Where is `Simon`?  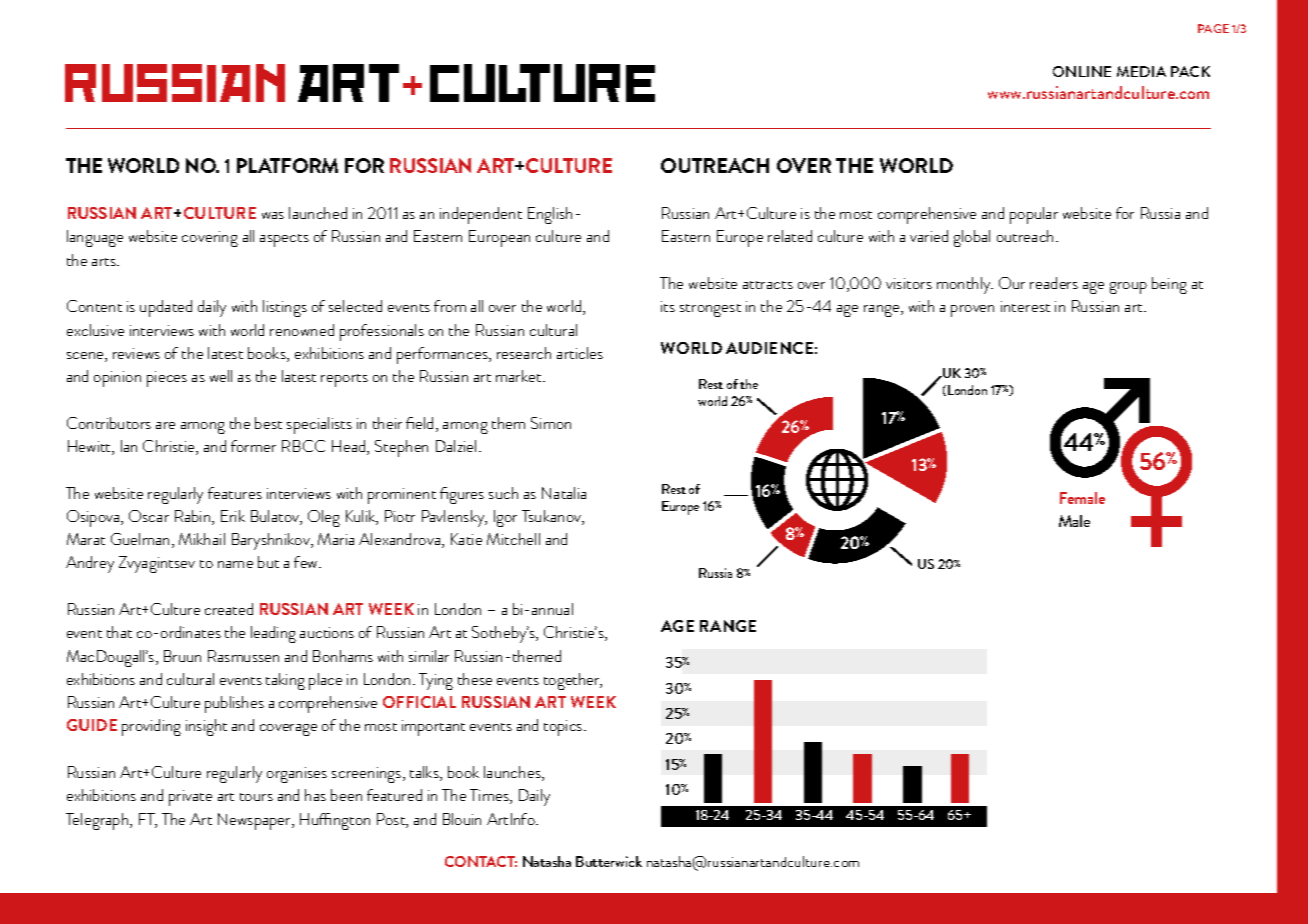
Simon is located at coordinates (551, 423).
